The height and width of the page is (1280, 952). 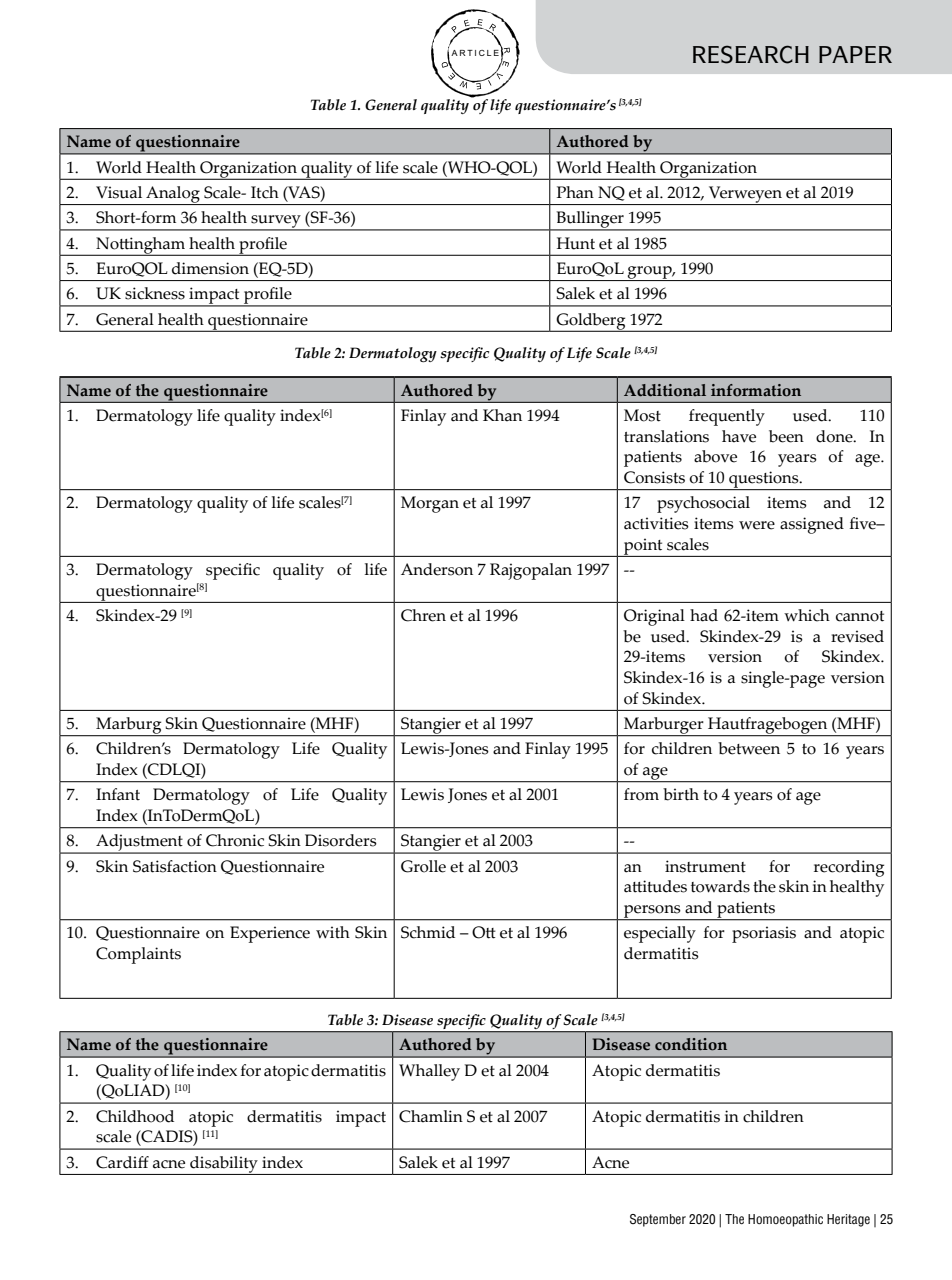 What do you see at coordinates (705, 866) in the page?
I see `instrument` at bounding box center [705, 866].
